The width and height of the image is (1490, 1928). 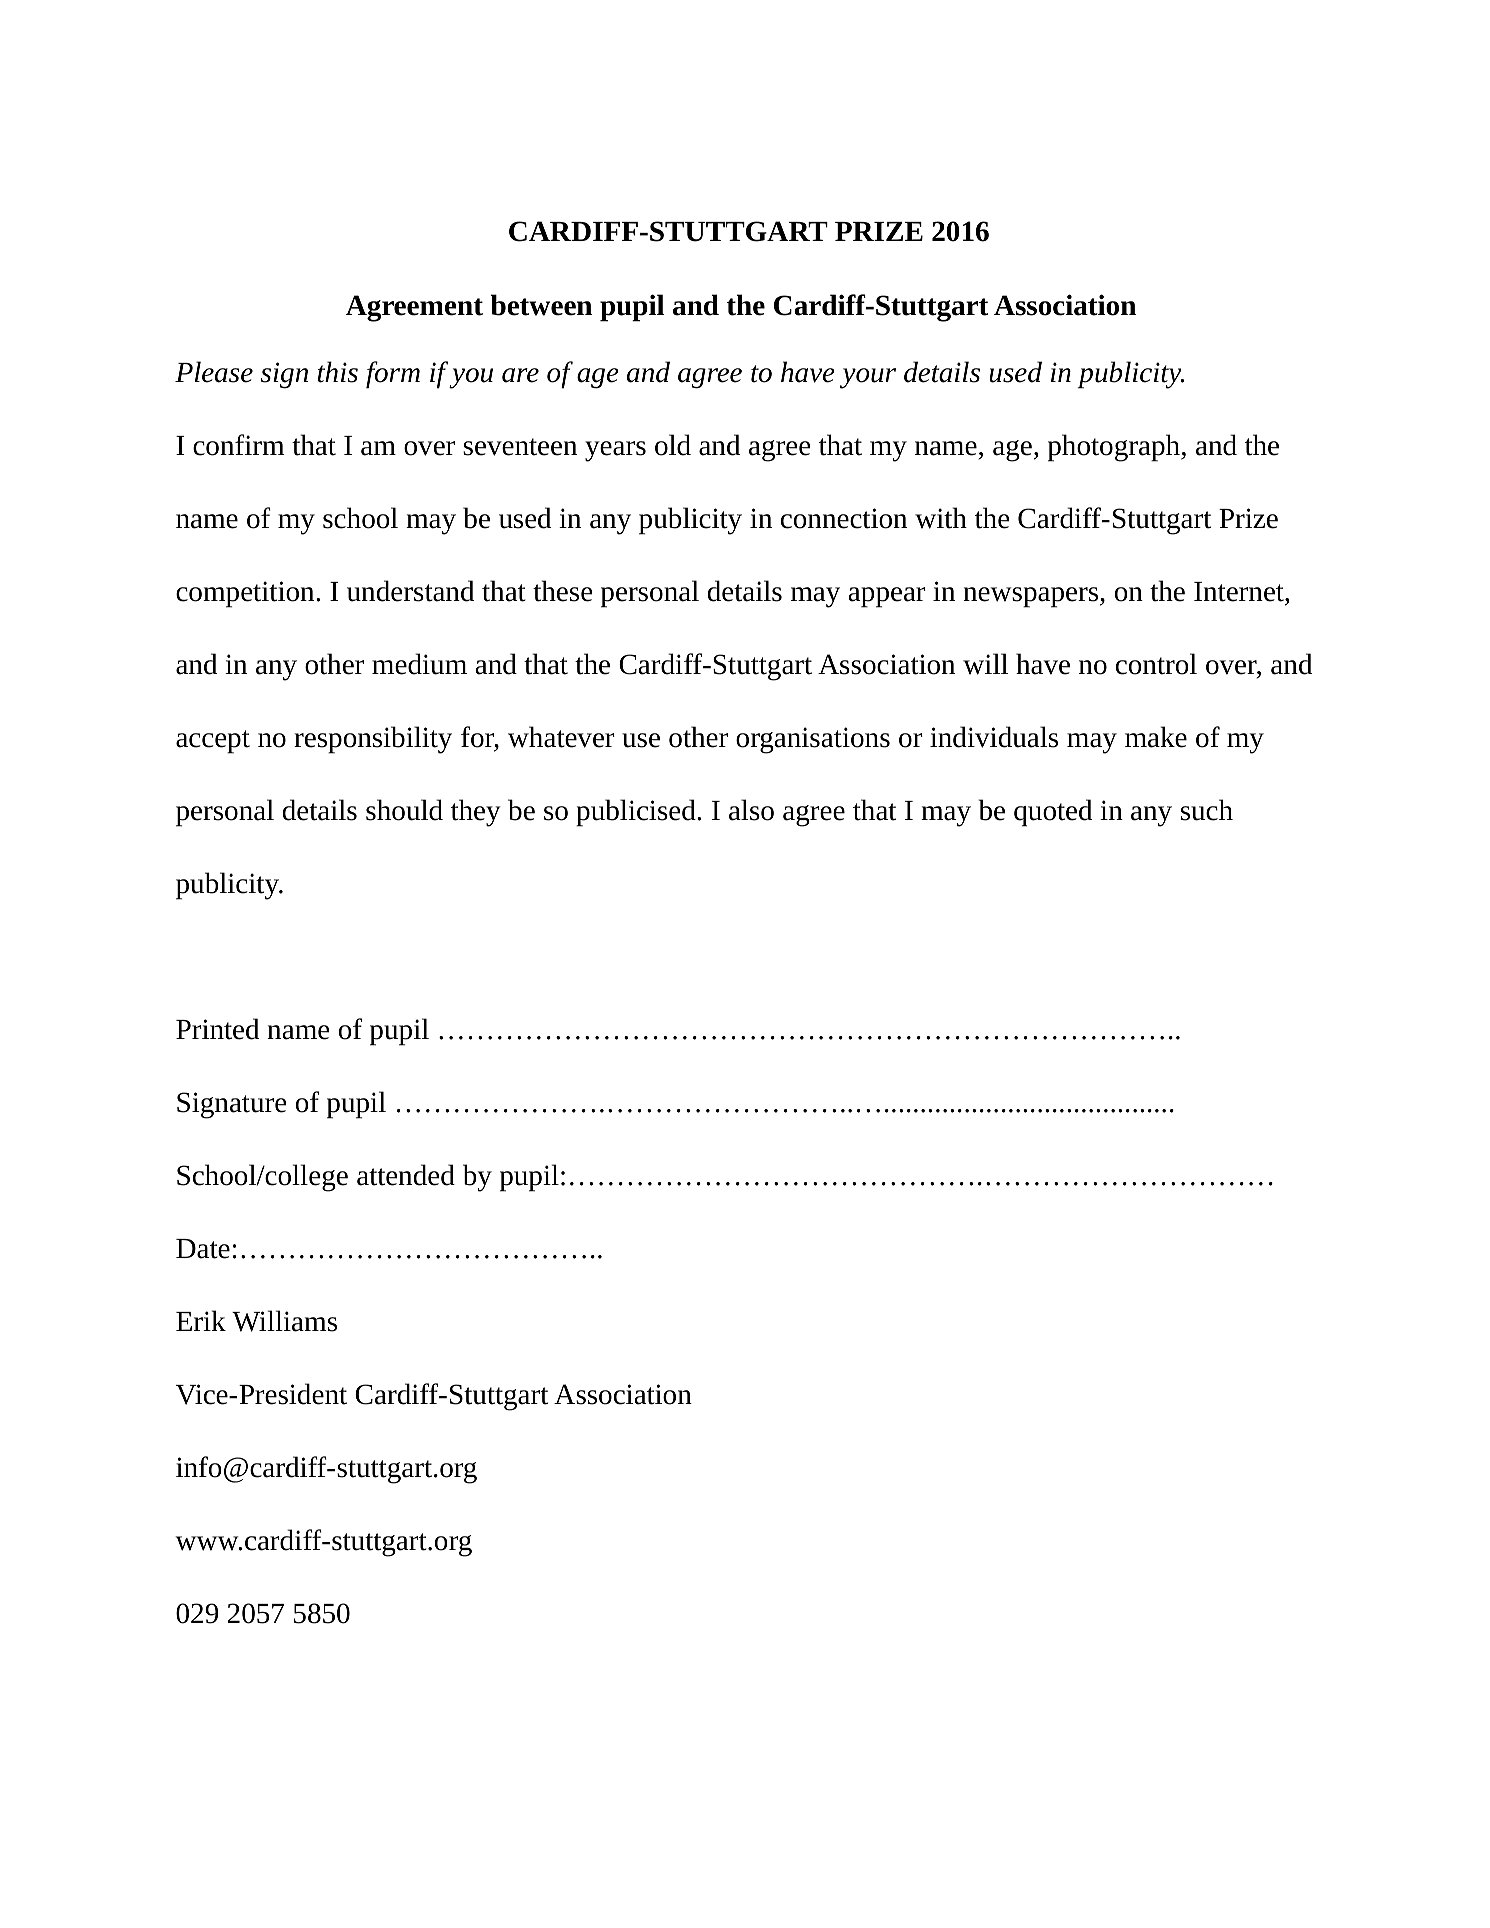 What do you see at coordinates (201, 1320) in the image?
I see `Erik` at bounding box center [201, 1320].
